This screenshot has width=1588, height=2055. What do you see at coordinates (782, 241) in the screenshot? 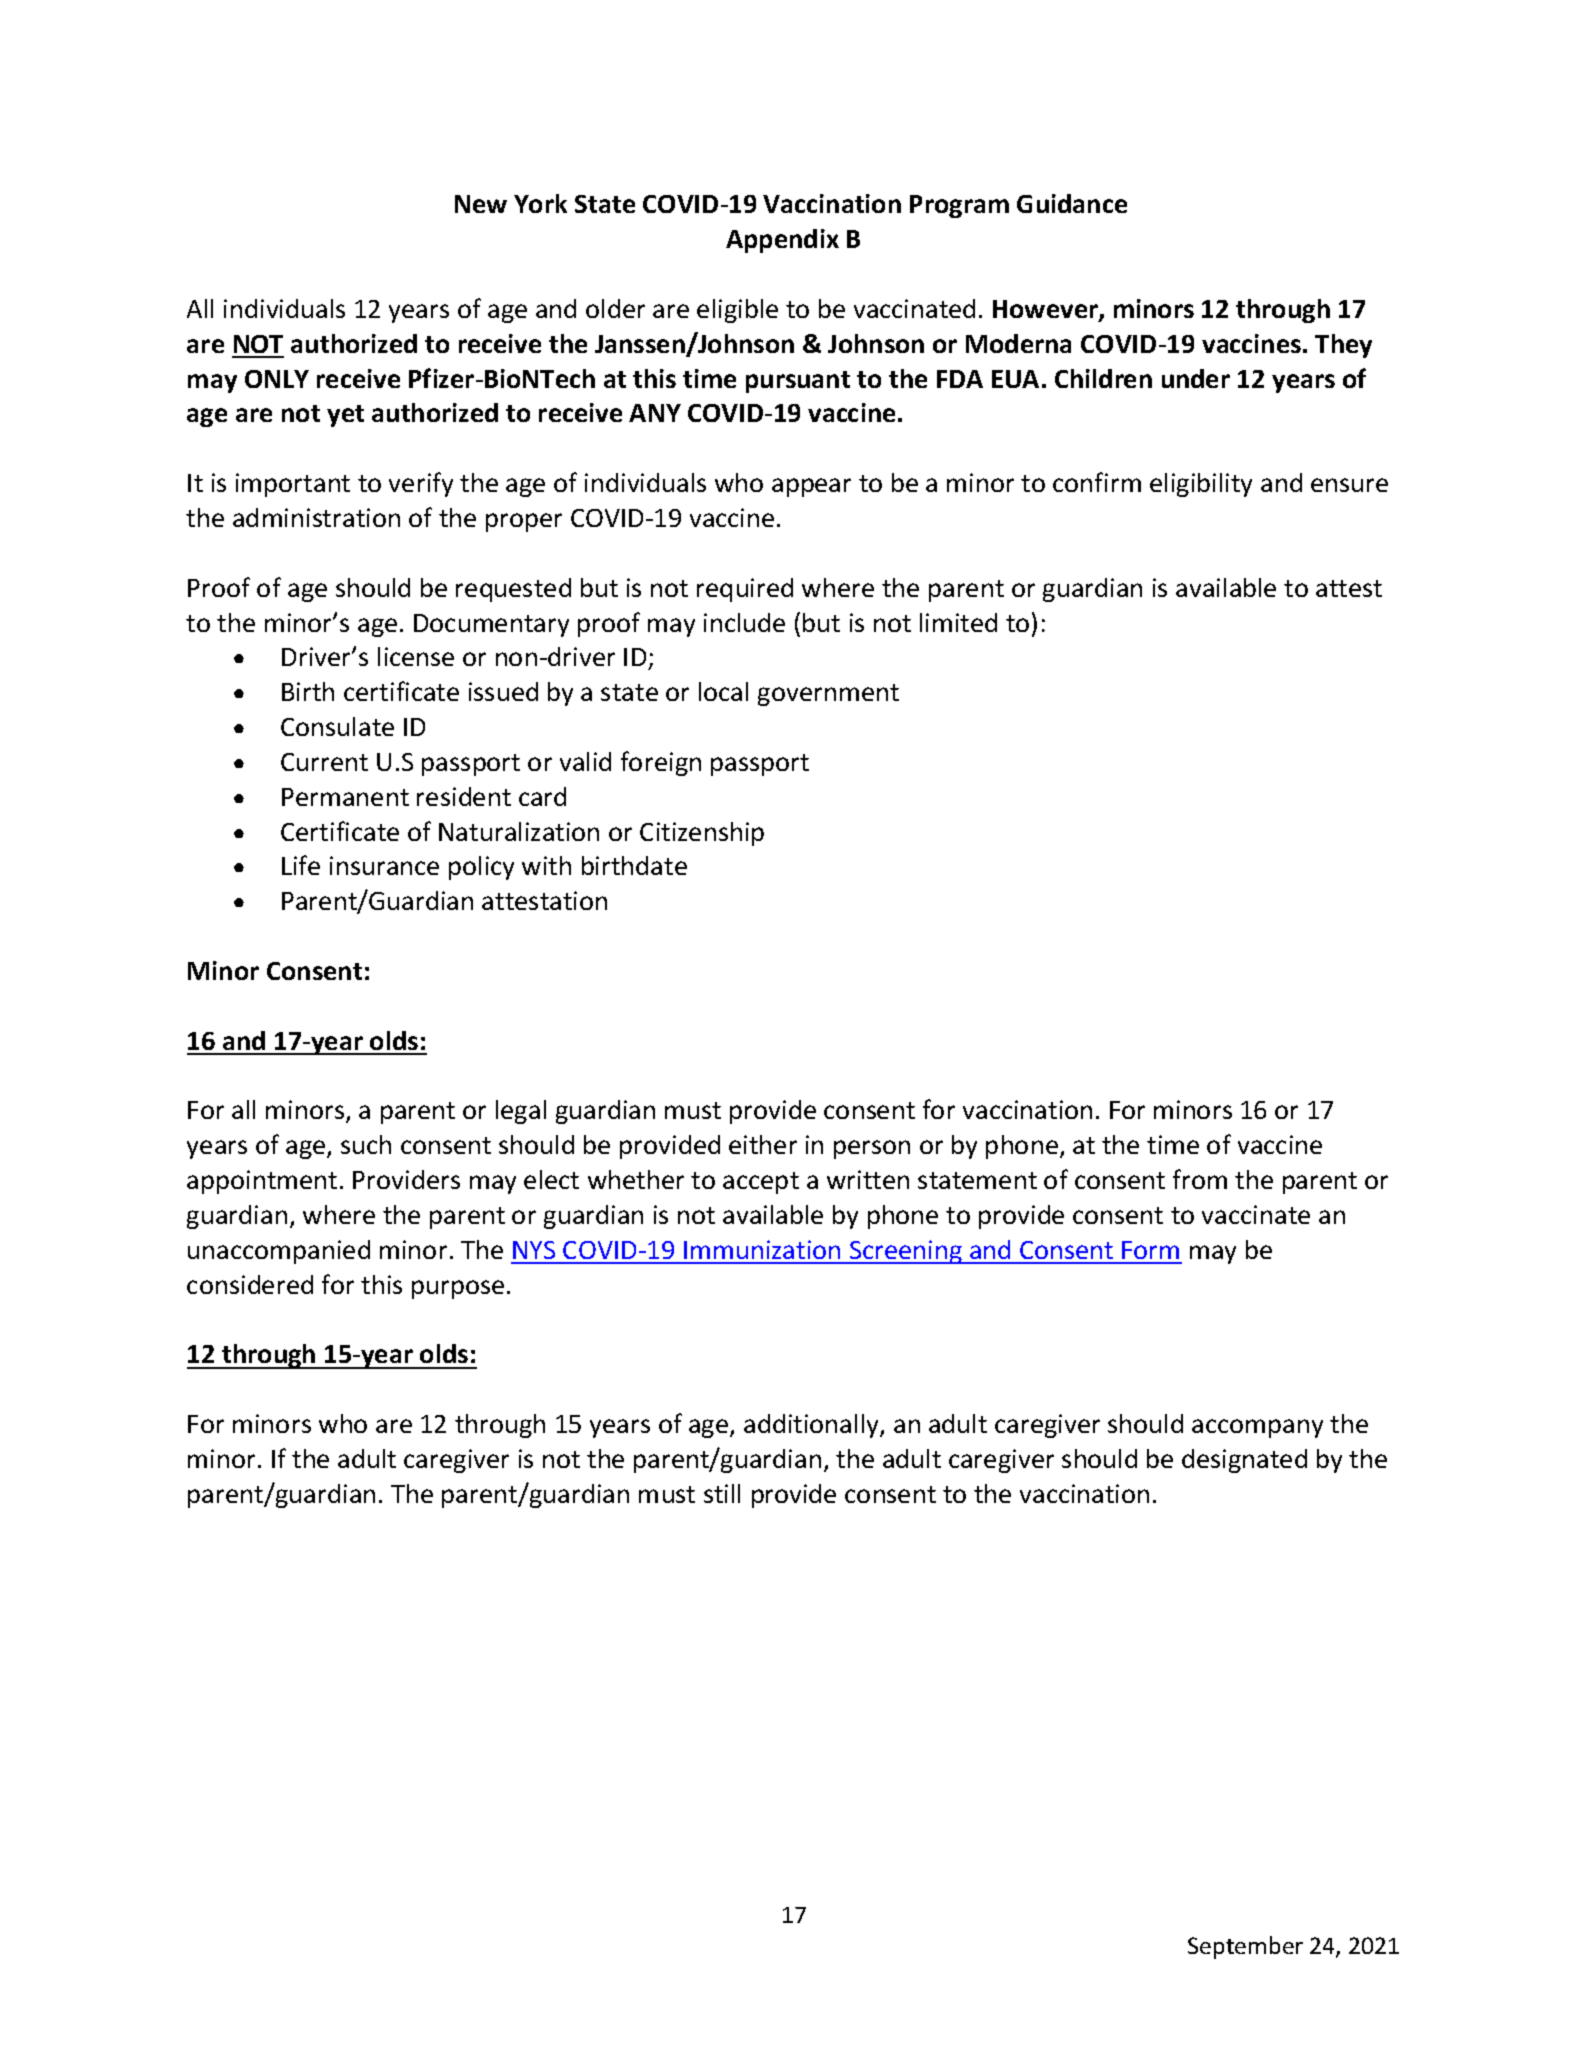
I see `Appendix` at bounding box center [782, 241].
